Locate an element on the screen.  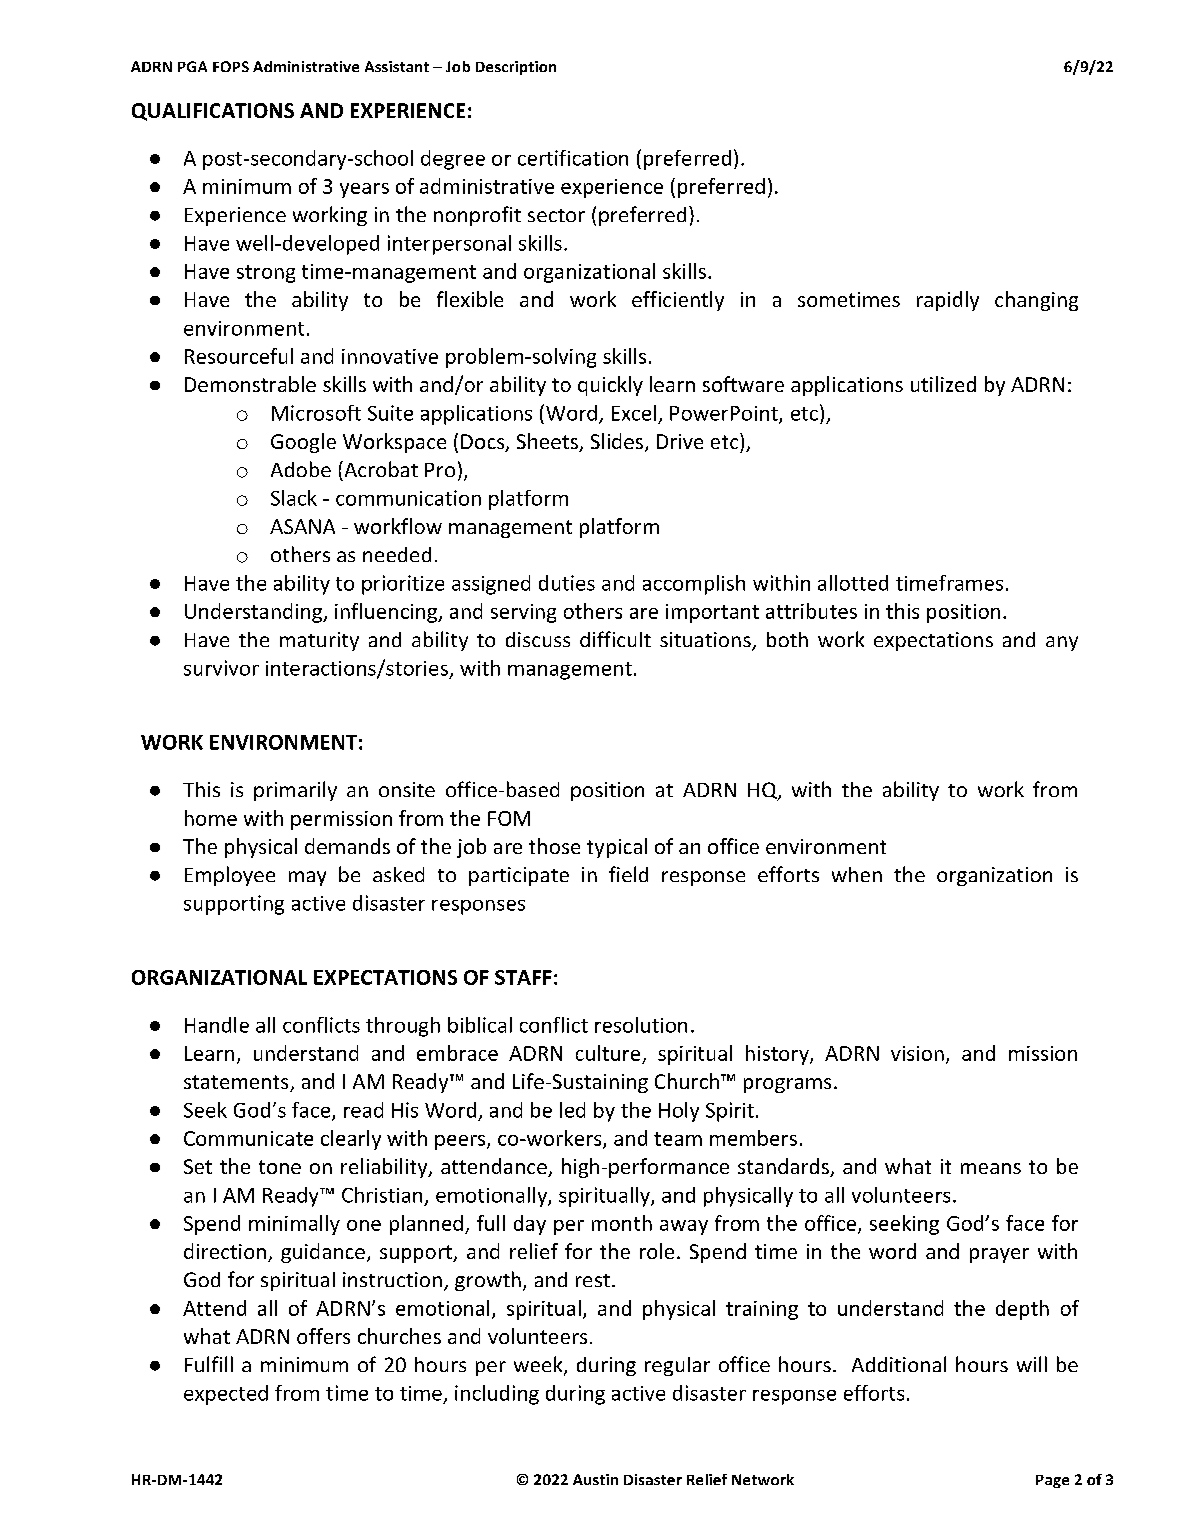
certification is located at coordinates (573, 158).
